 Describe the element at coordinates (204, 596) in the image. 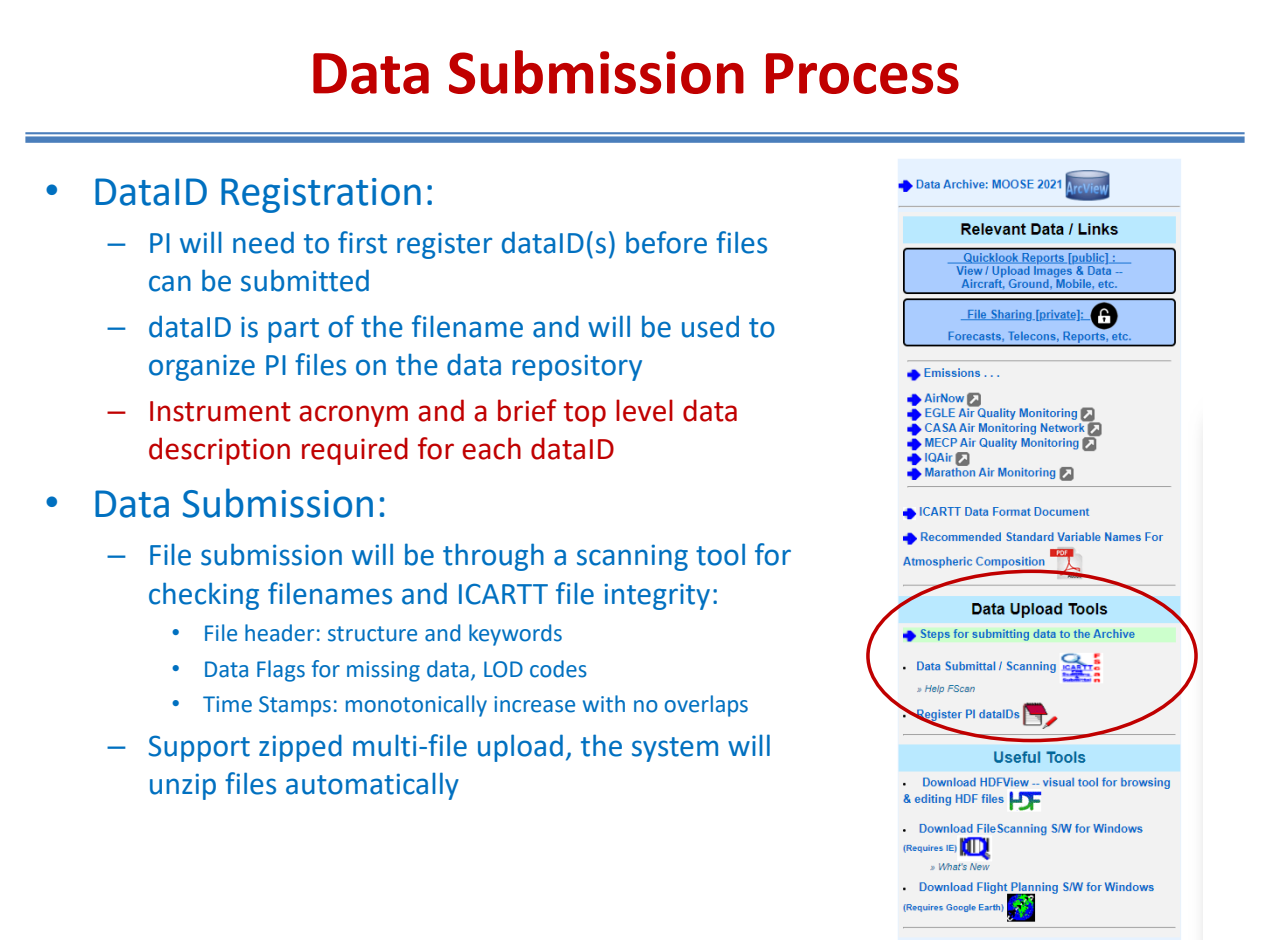

I see `checking` at that location.
